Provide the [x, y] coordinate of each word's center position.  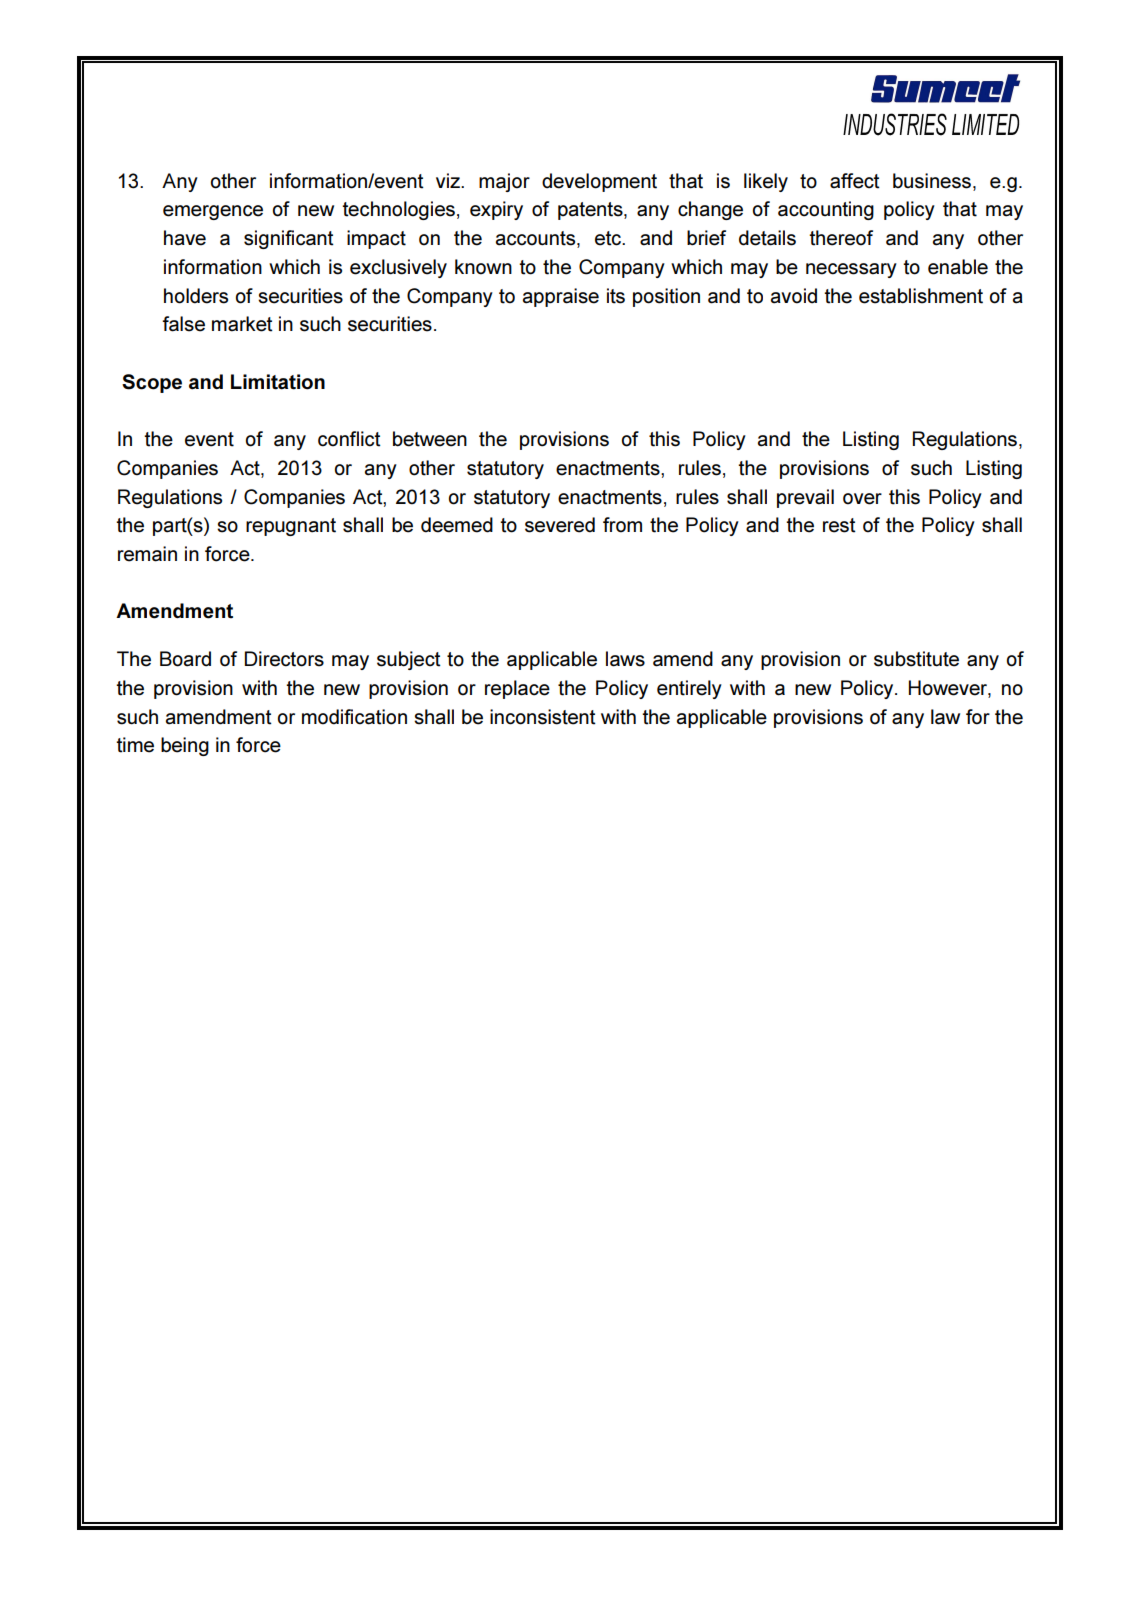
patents [591, 211]
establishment [921, 296]
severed [560, 525]
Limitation [278, 382]
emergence [213, 212]
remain [147, 554]
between [430, 439]
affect [855, 181]
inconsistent [543, 717]
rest [839, 525]
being [185, 746]
